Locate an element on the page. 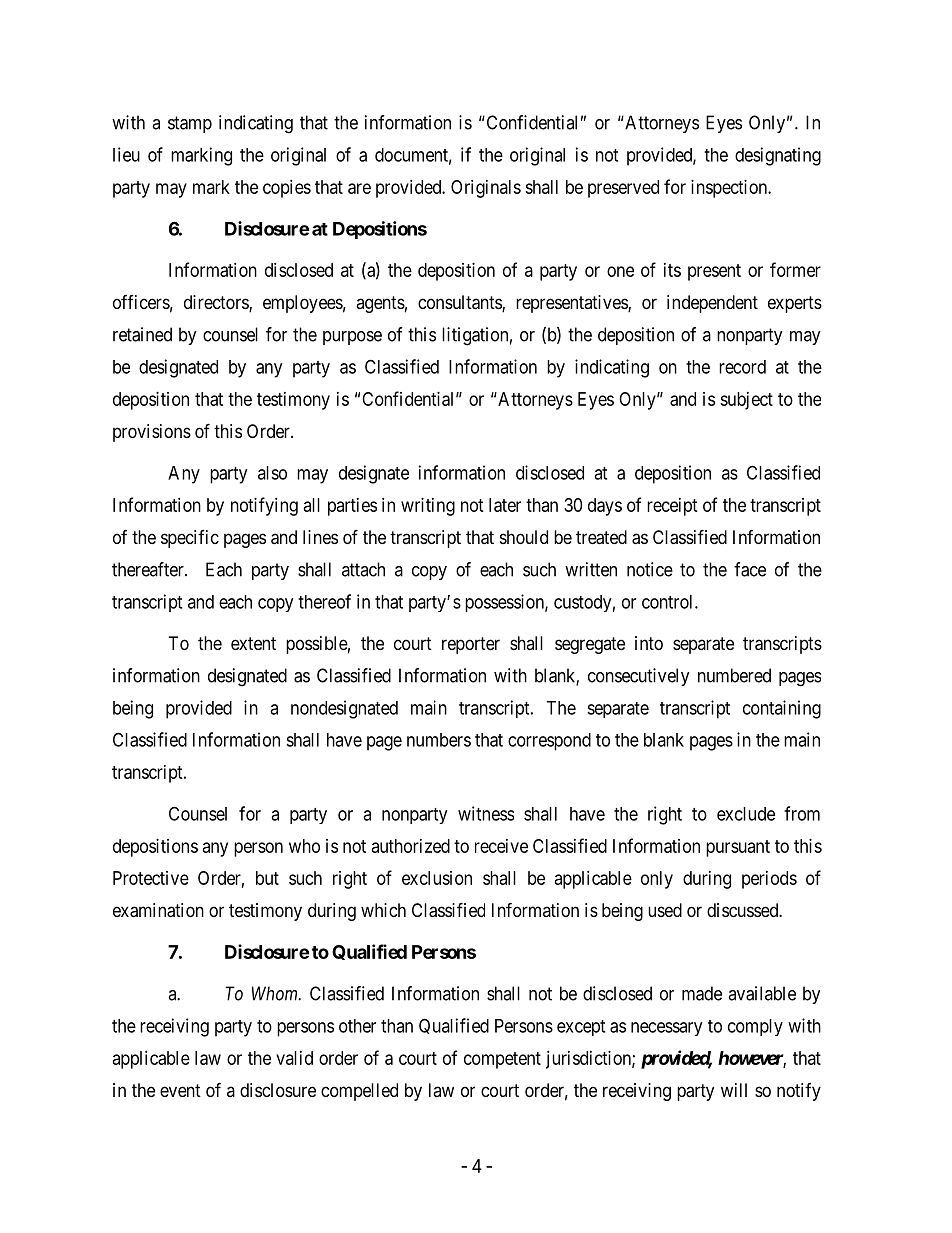 The image size is (952, 1233). control is located at coordinates (669, 602).
